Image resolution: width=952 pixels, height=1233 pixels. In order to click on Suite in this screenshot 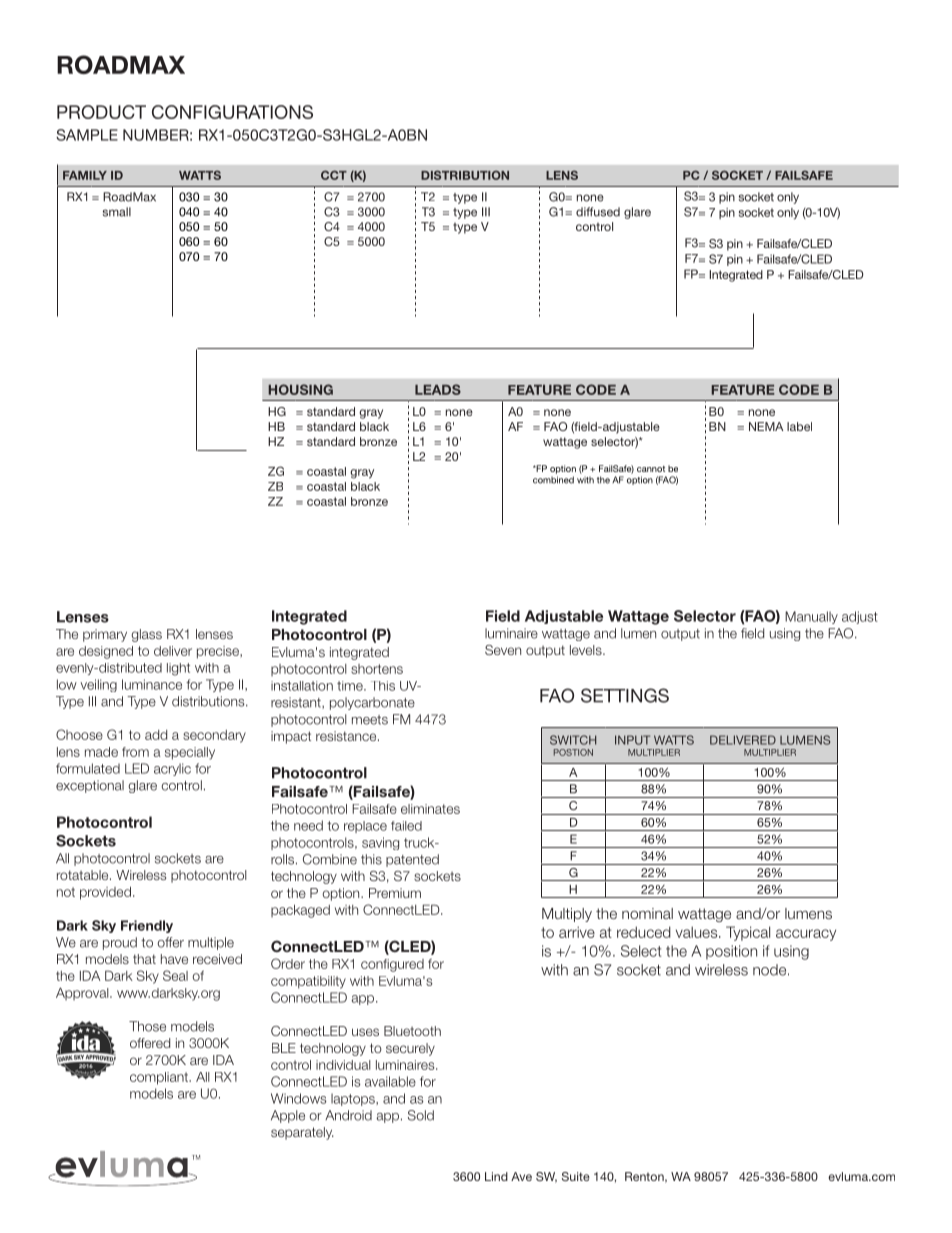, I will do `click(576, 1176)`.
